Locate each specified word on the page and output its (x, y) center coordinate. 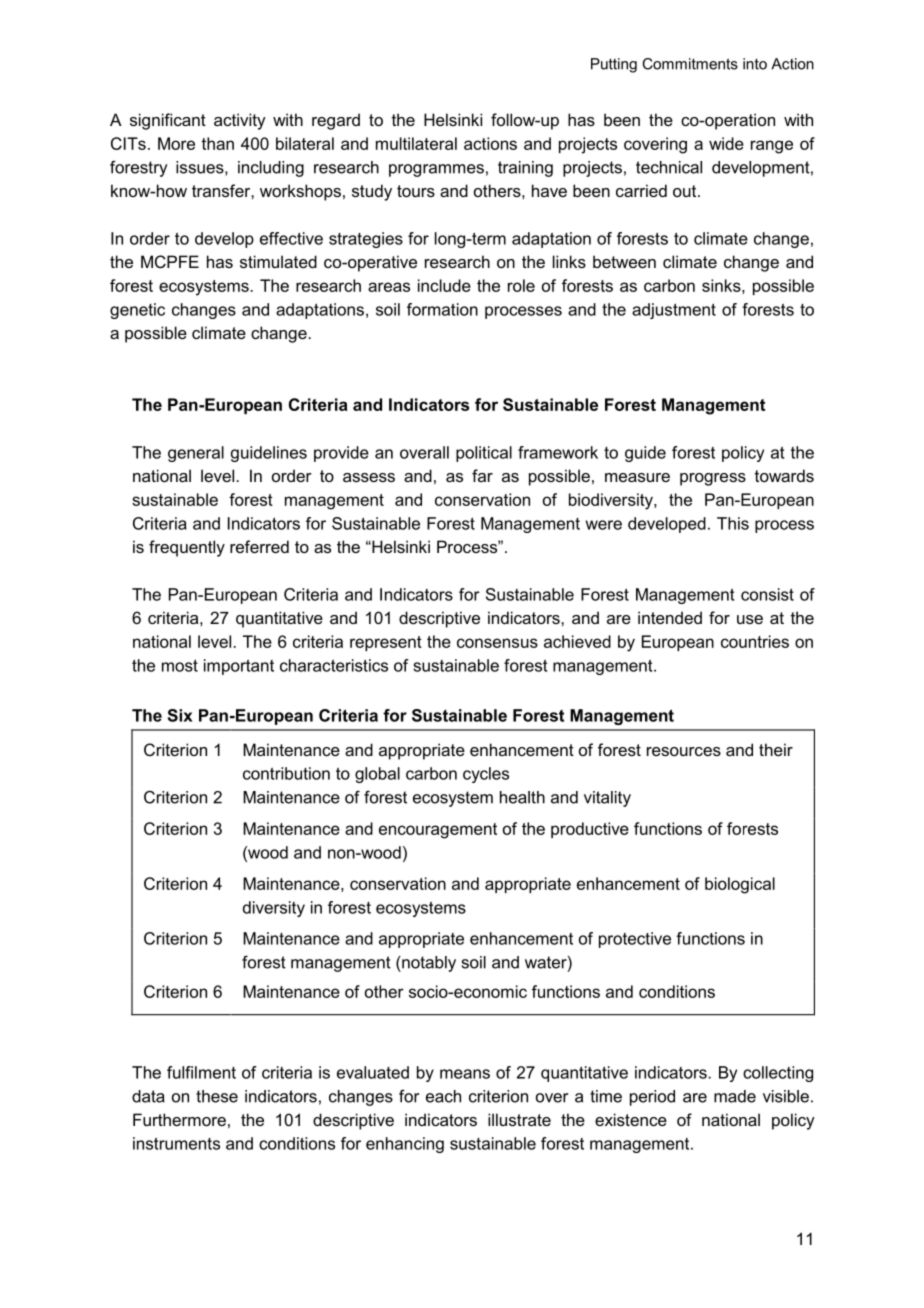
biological (740, 885)
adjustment (674, 311)
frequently (187, 548)
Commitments (690, 64)
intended (670, 617)
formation (442, 309)
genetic (137, 311)
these (217, 1096)
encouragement (438, 831)
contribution (286, 773)
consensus (497, 643)
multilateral (416, 143)
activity (240, 121)
